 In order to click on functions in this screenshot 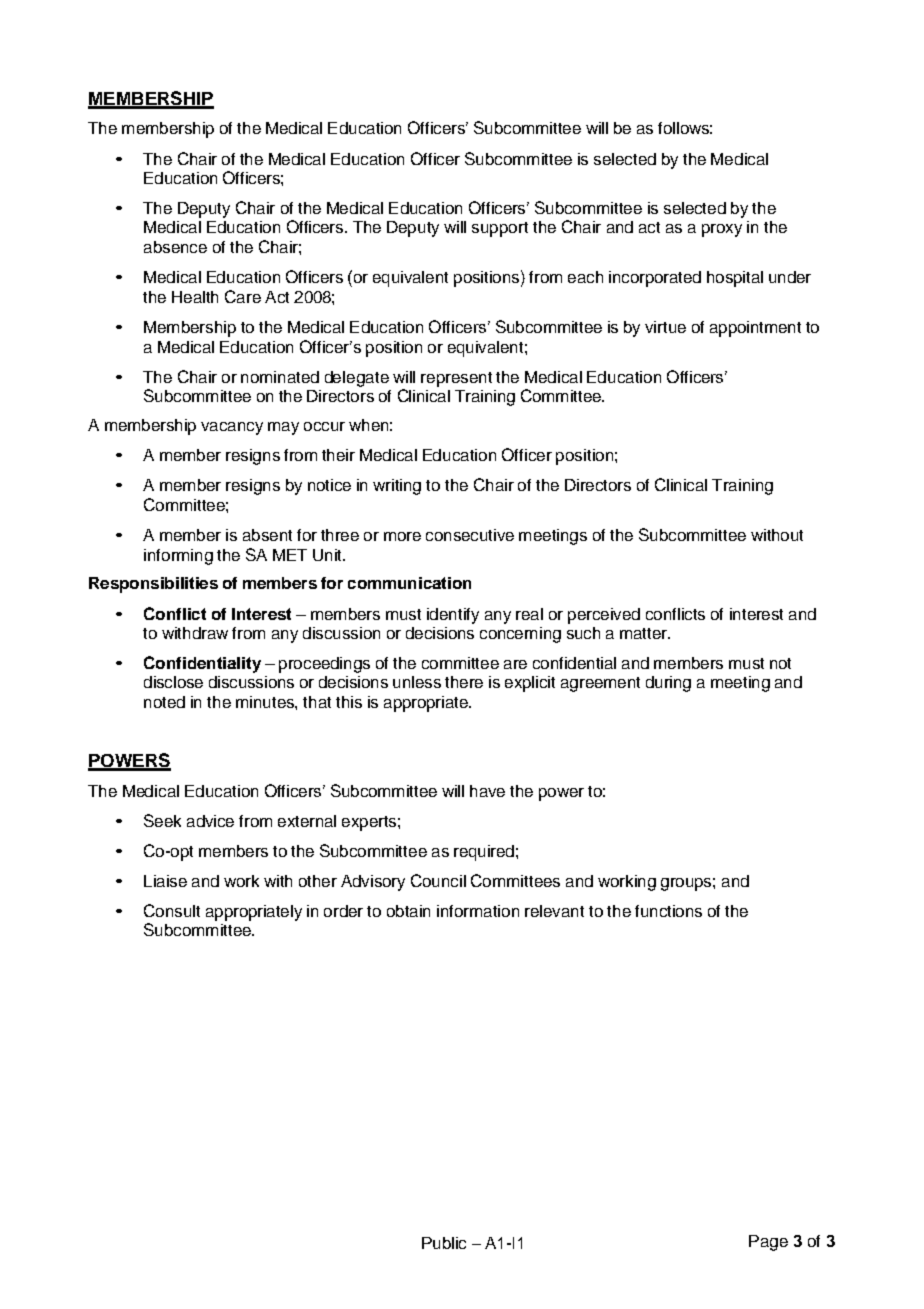, I will do `click(668, 911)`.
